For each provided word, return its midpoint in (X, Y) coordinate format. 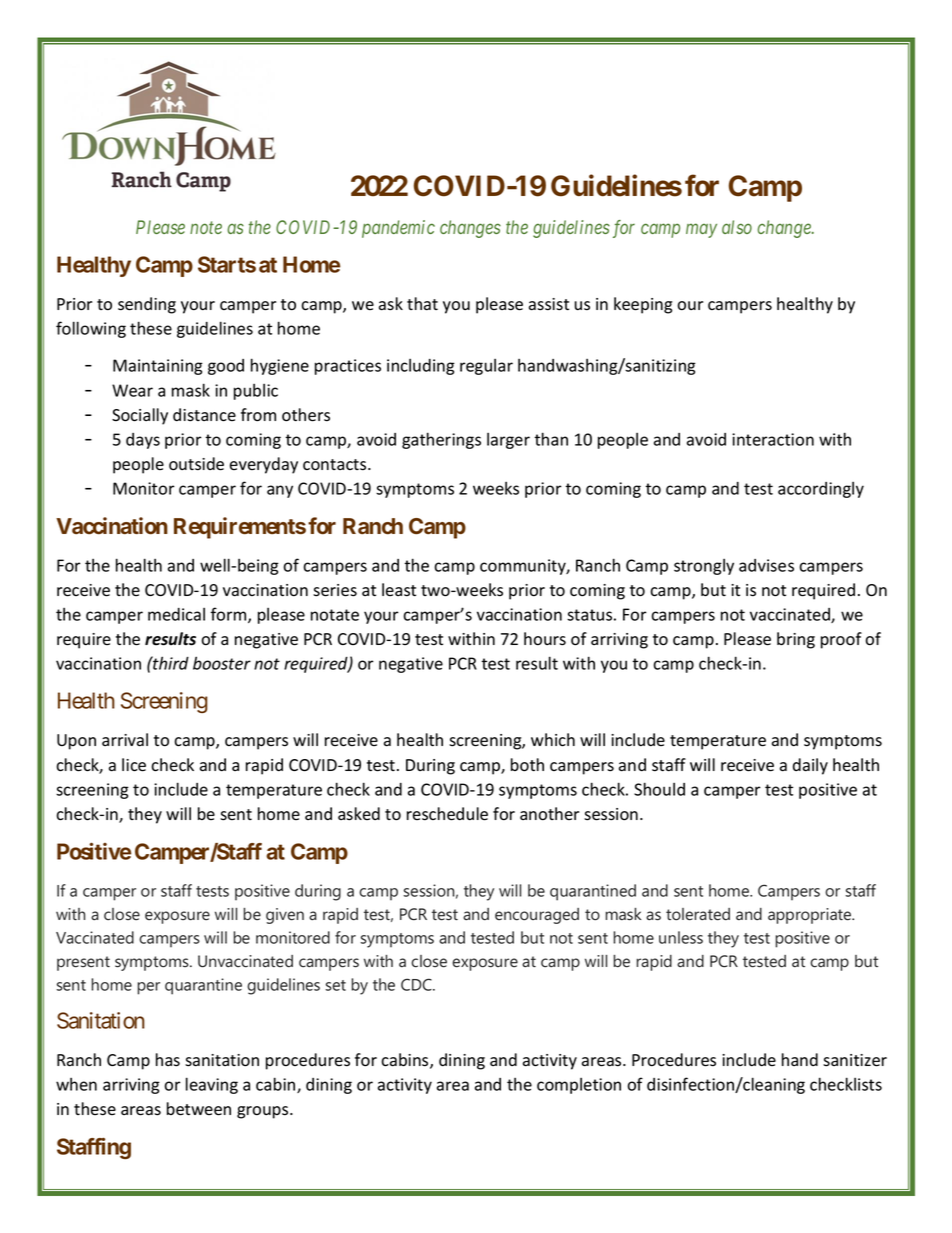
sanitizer (855, 1060)
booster (222, 663)
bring (796, 640)
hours (545, 639)
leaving (212, 1085)
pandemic (398, 229)
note (206, 228)
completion (579, 1086)
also (737, 227)
